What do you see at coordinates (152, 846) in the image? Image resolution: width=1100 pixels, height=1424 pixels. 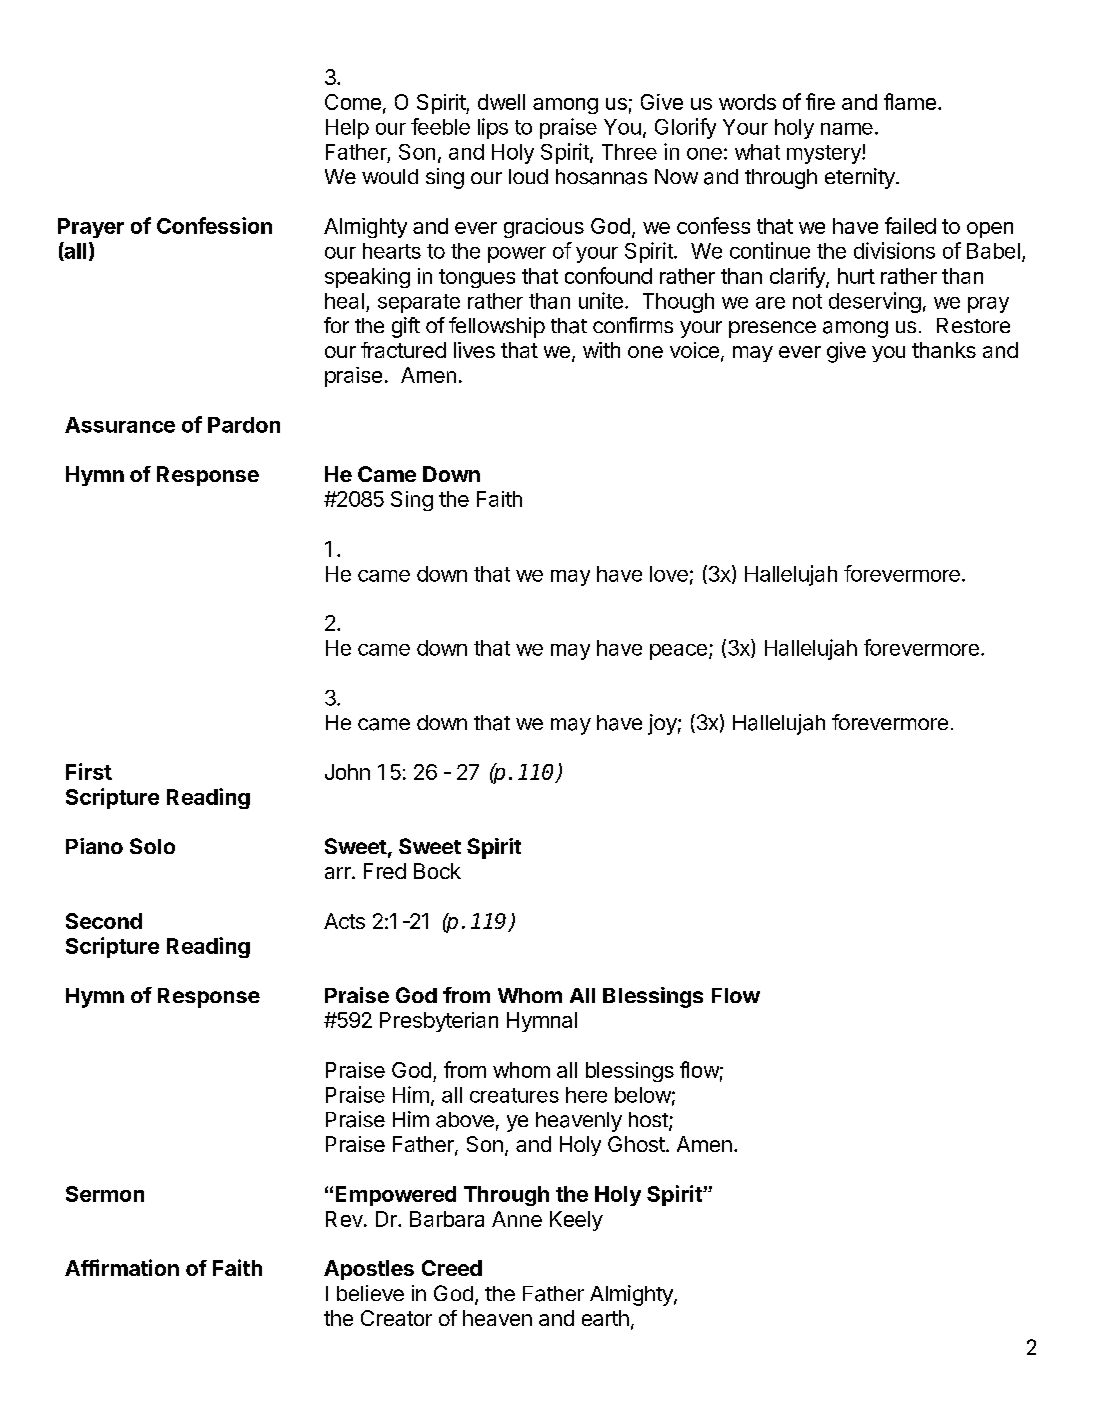 I see `Solo` at bounding box center [152, 846].
